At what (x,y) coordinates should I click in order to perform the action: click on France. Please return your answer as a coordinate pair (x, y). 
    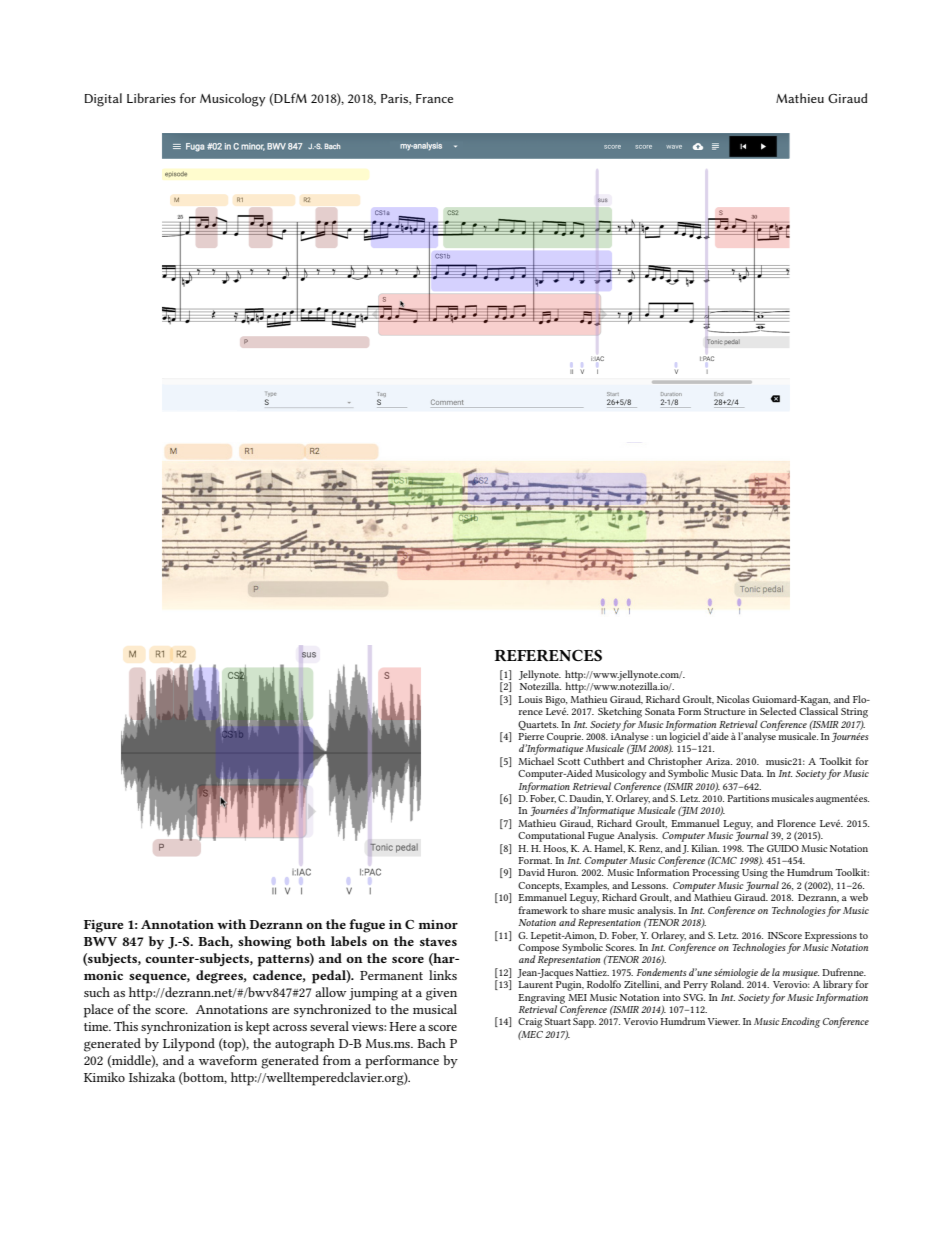
    Looking at the image, I should click on (434, 98).
